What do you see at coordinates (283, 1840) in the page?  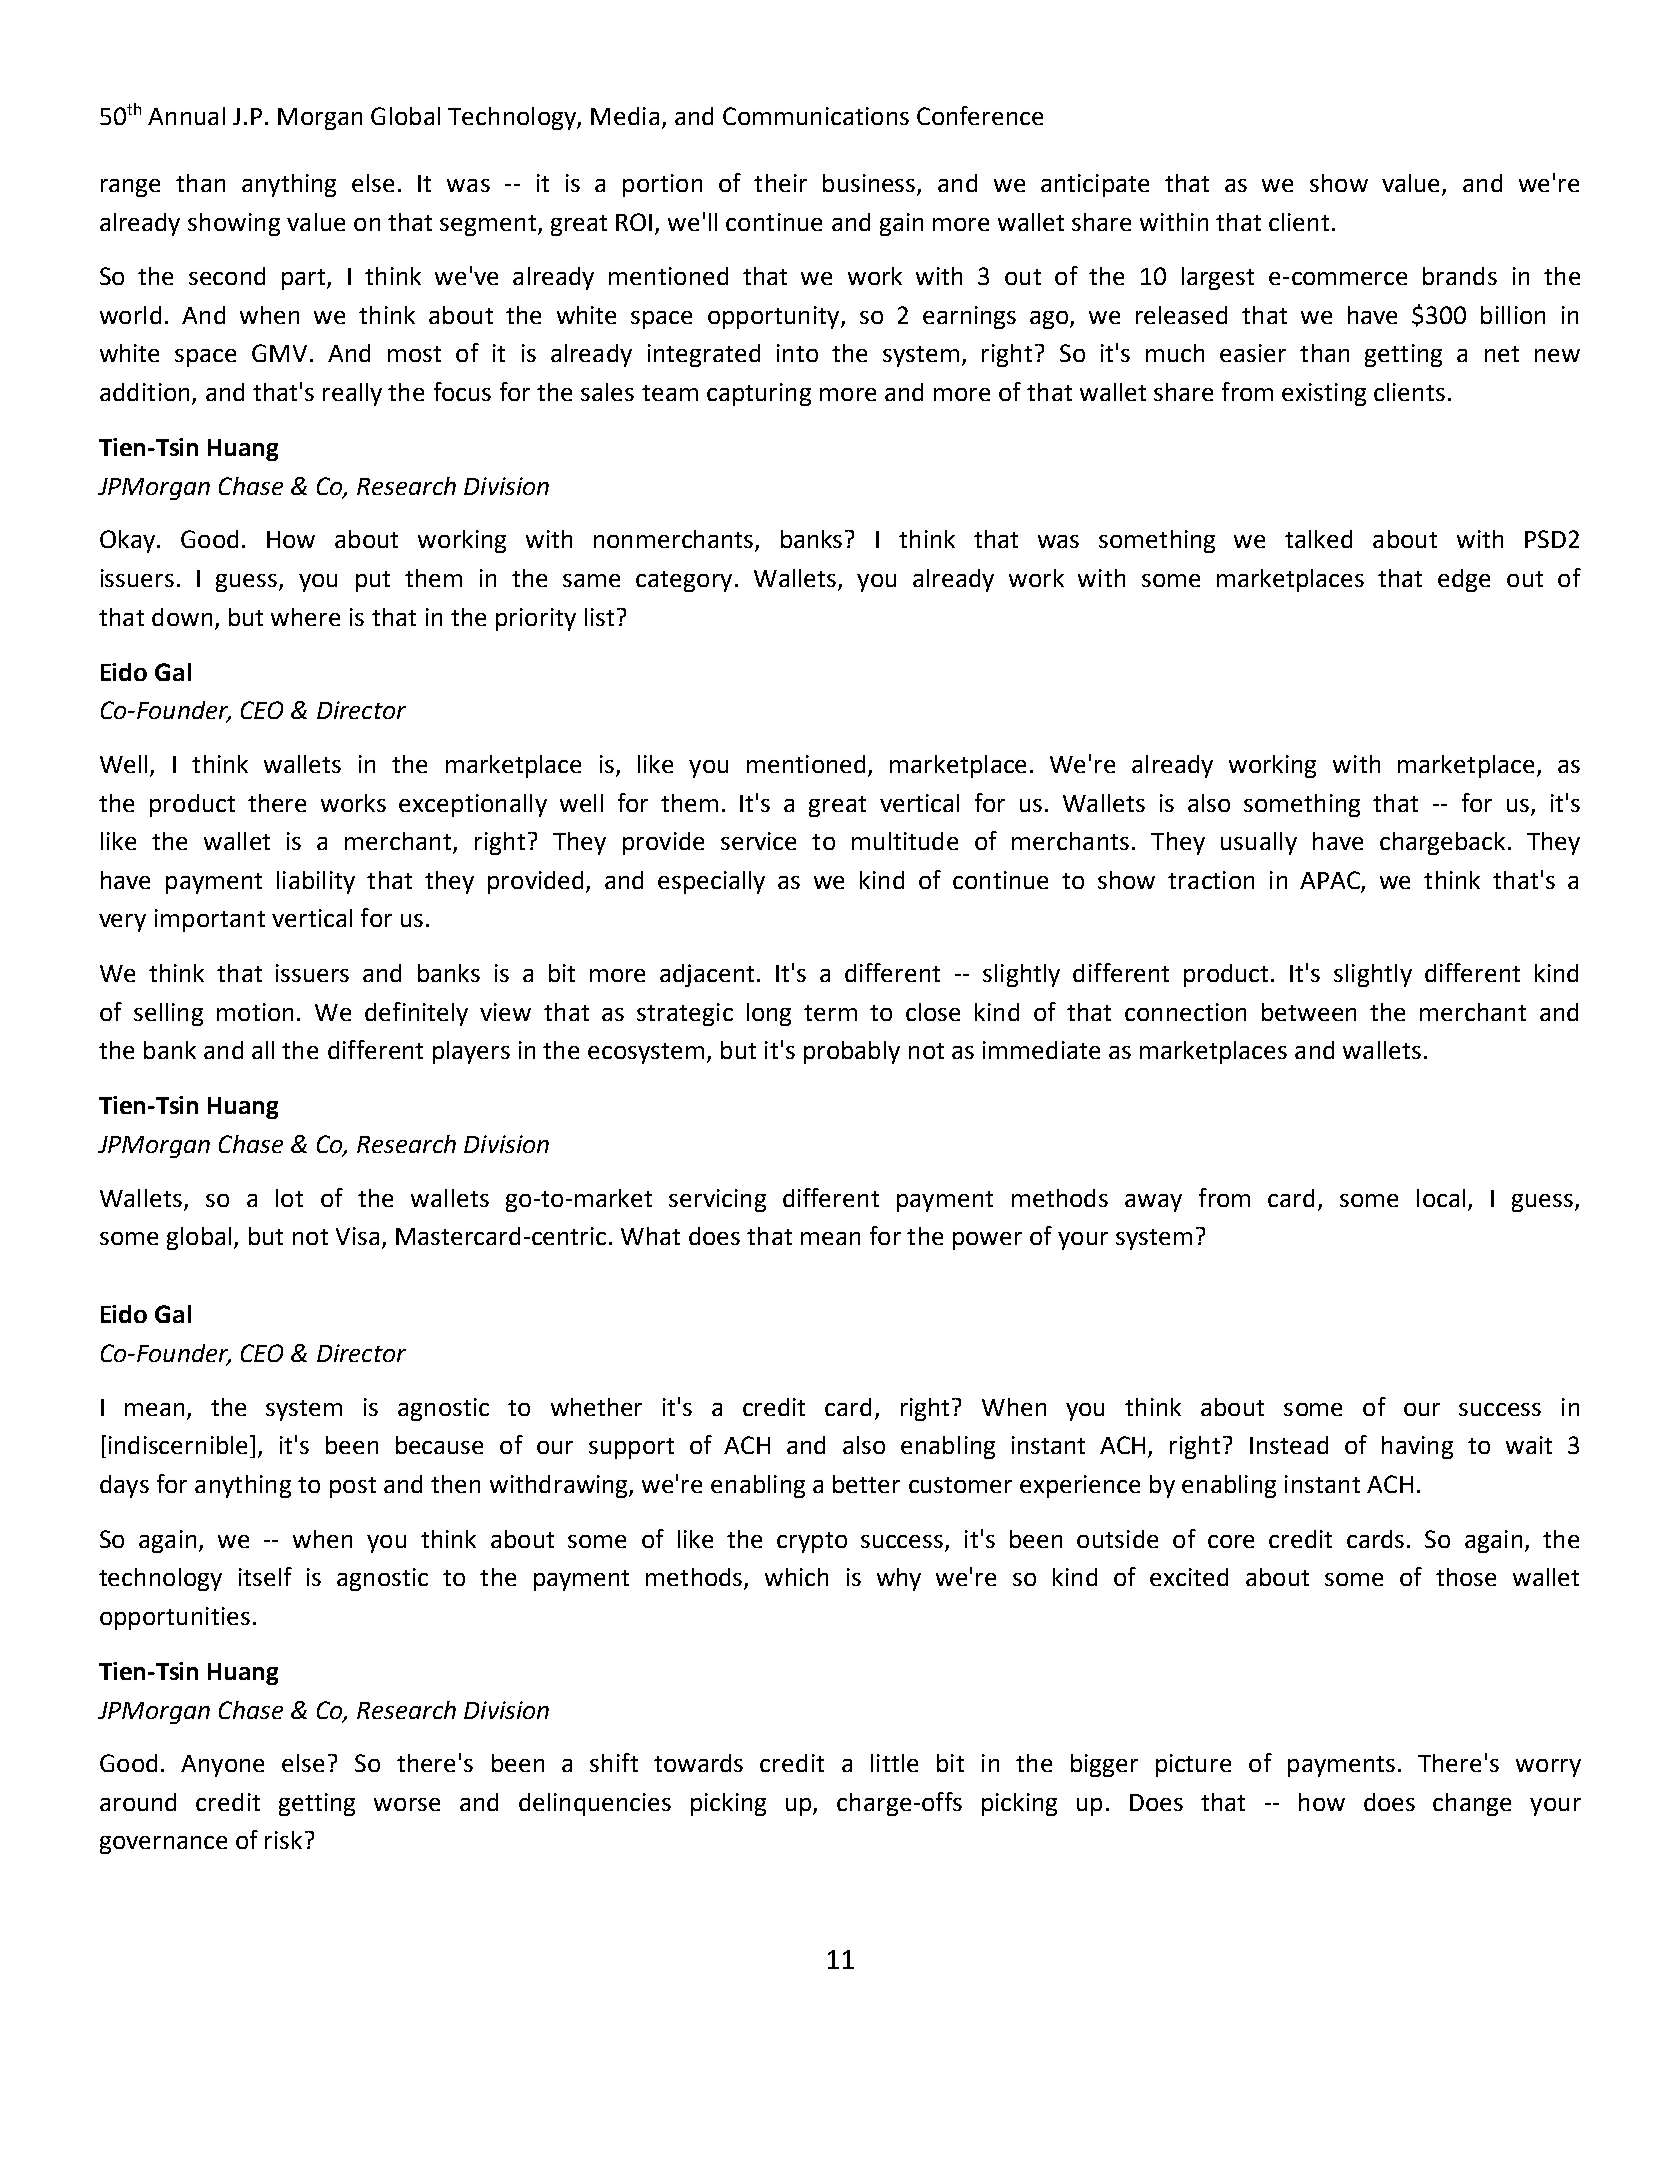 I see `risk` at bounding box center [283, 1840].
